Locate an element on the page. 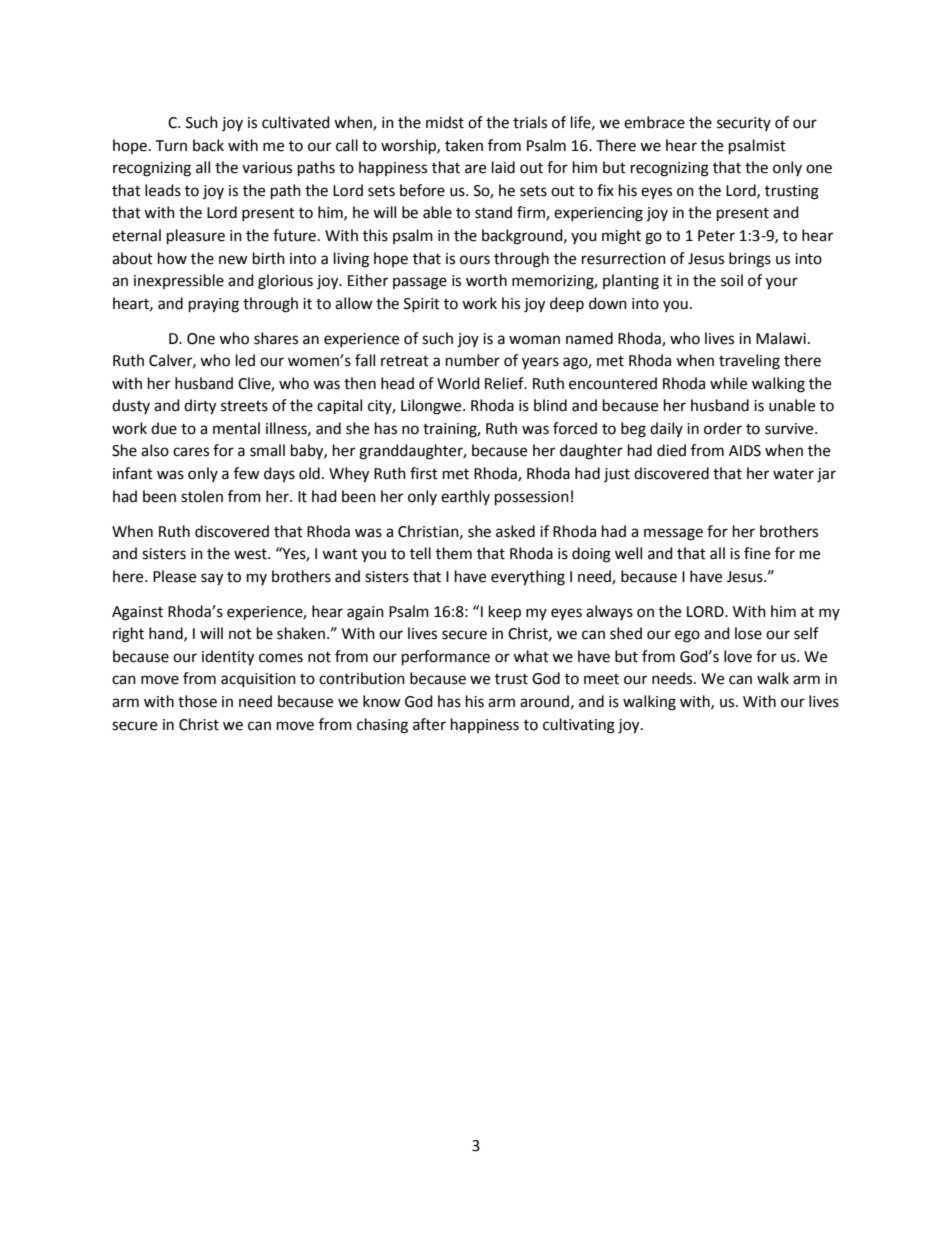 The height and width of the page is (1233, 952). security is located at coordinates (744, 124).
